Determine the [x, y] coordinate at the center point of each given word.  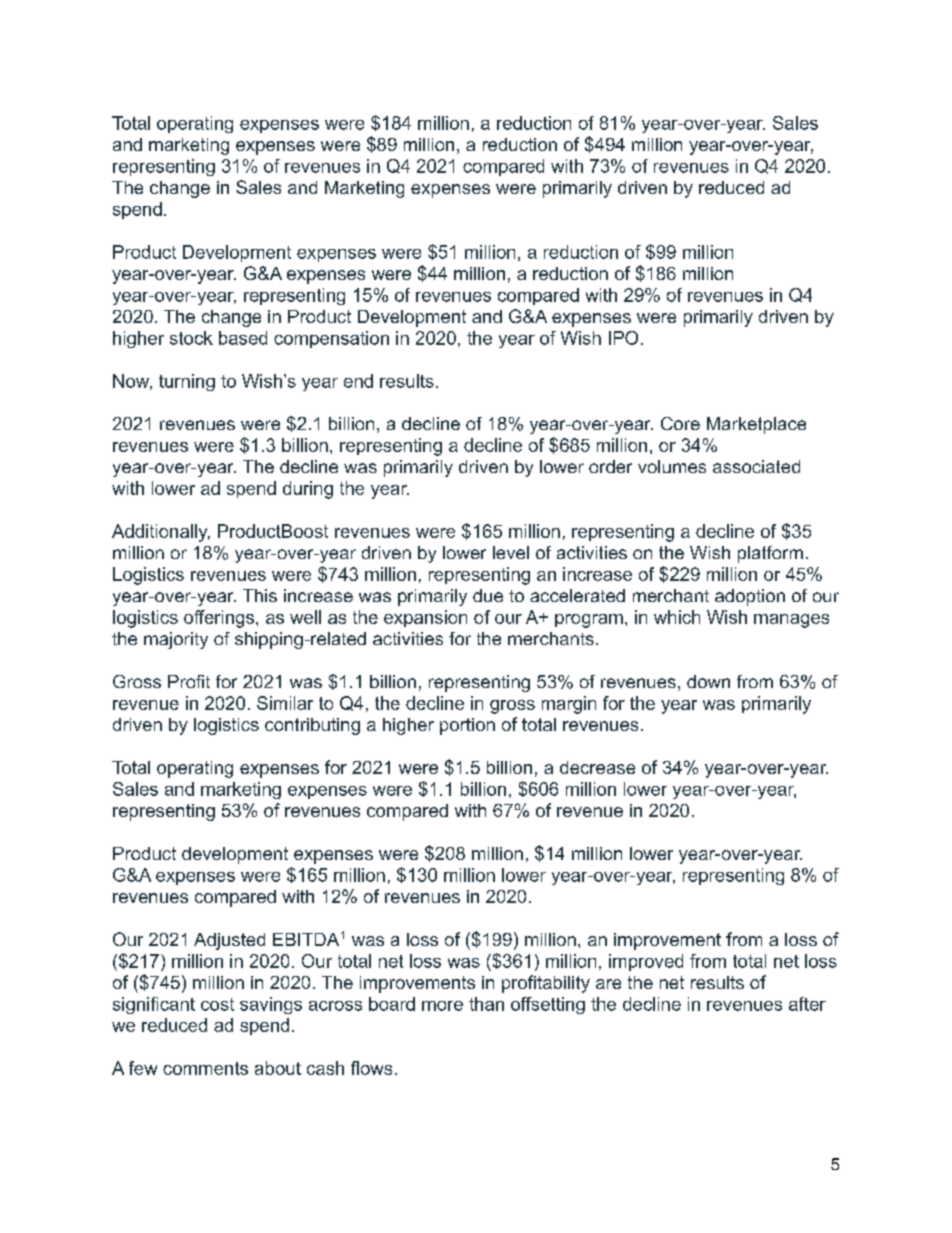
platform [770, 554]
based [243, 338]
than [486, 1004]
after [807, 1004]
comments [205, 1068]
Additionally [161, 533]
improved [646, 962]
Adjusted [229, 941]
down [708, 681]
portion [467, 726]
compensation [331, 339]
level [511, 552]
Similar [285, 703]
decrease [597, 767]
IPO [623, 338]
